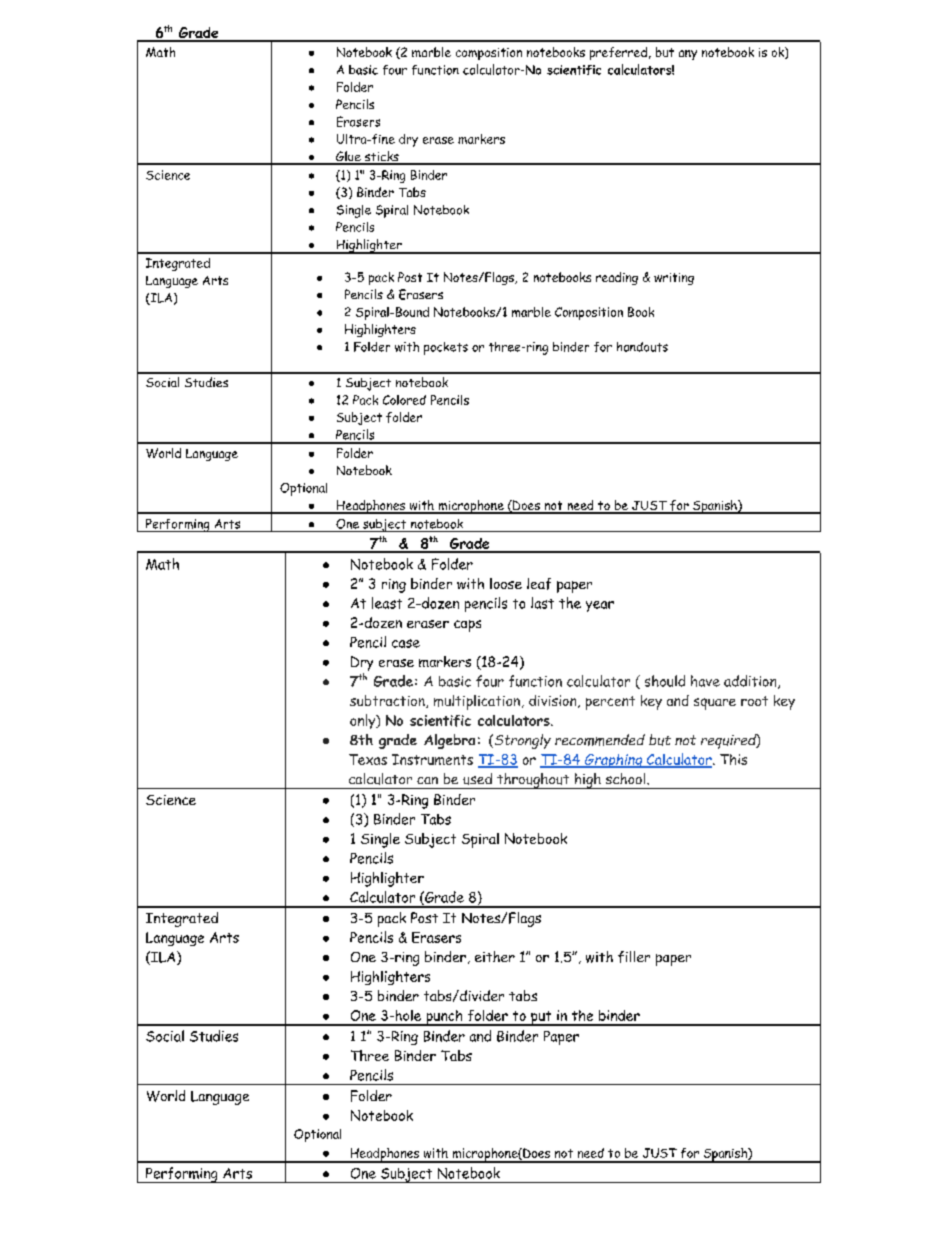  Describe the element at coordinates (674, 279) in the image. I see `writing` at that location.
